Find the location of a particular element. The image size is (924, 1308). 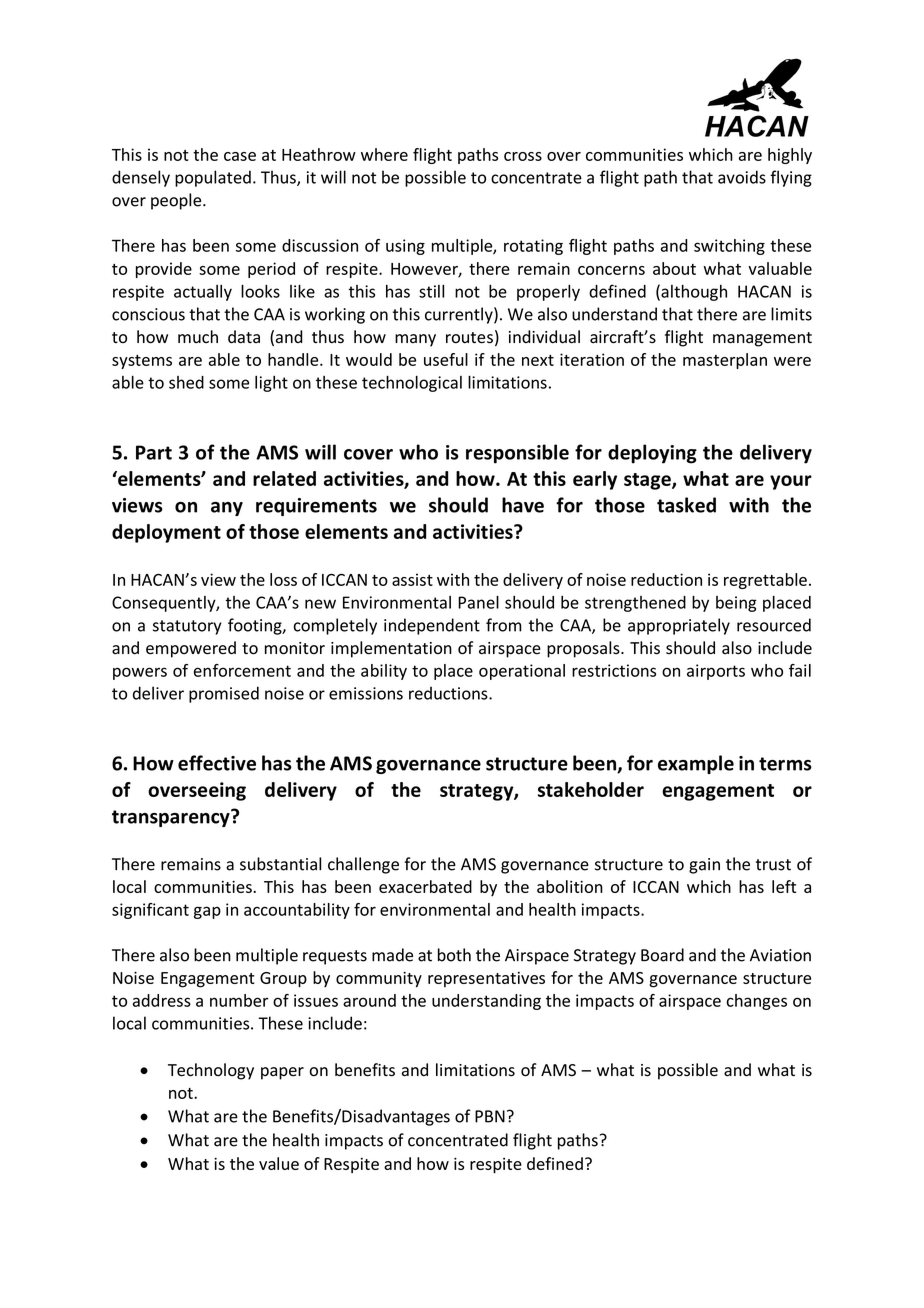

cross is located at coordinates (523, 156).
